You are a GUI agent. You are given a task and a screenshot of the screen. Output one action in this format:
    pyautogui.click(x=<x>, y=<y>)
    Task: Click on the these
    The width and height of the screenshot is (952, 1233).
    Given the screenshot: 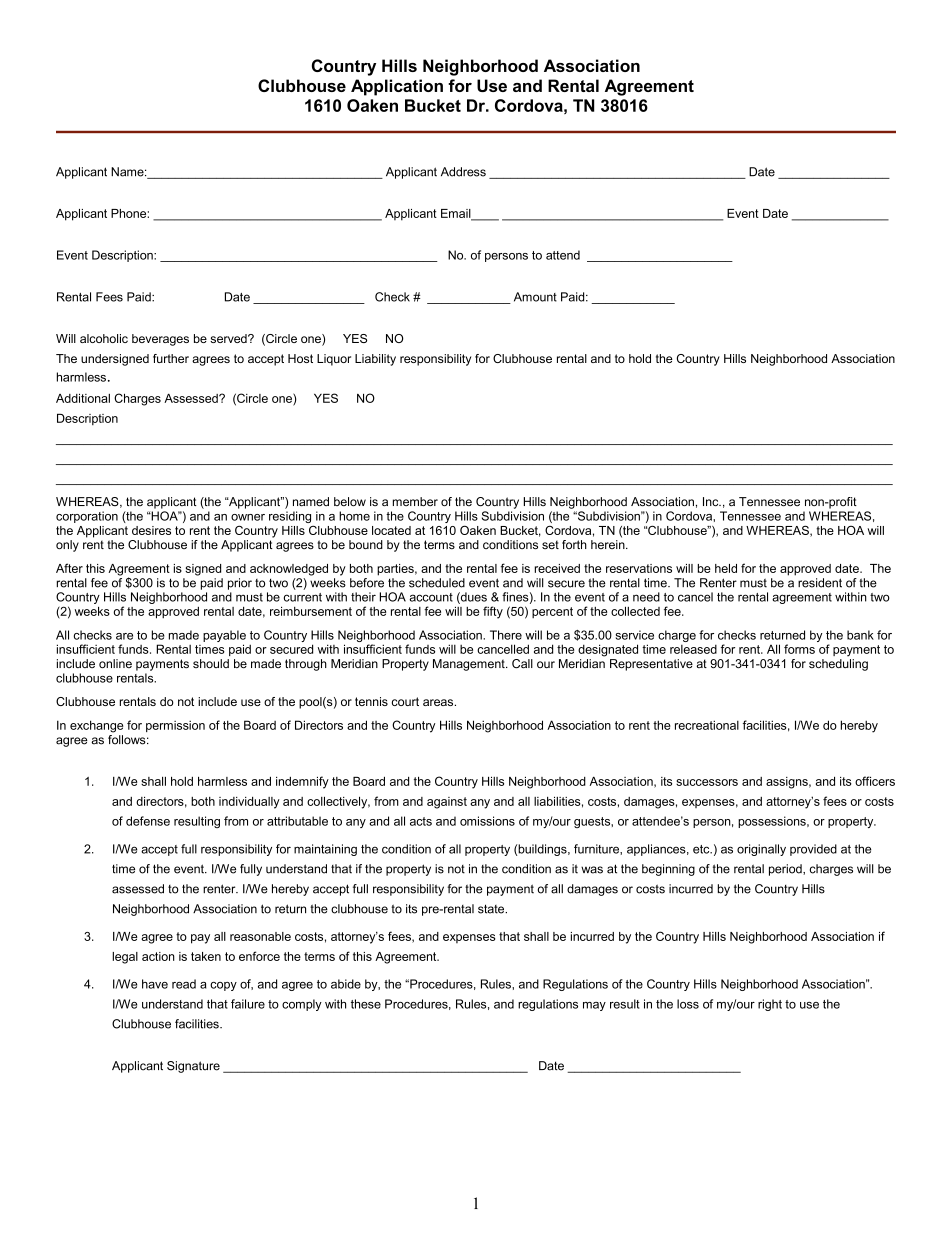 What is the action you would take?
    pyautogui.click(x=366, y=1004)
